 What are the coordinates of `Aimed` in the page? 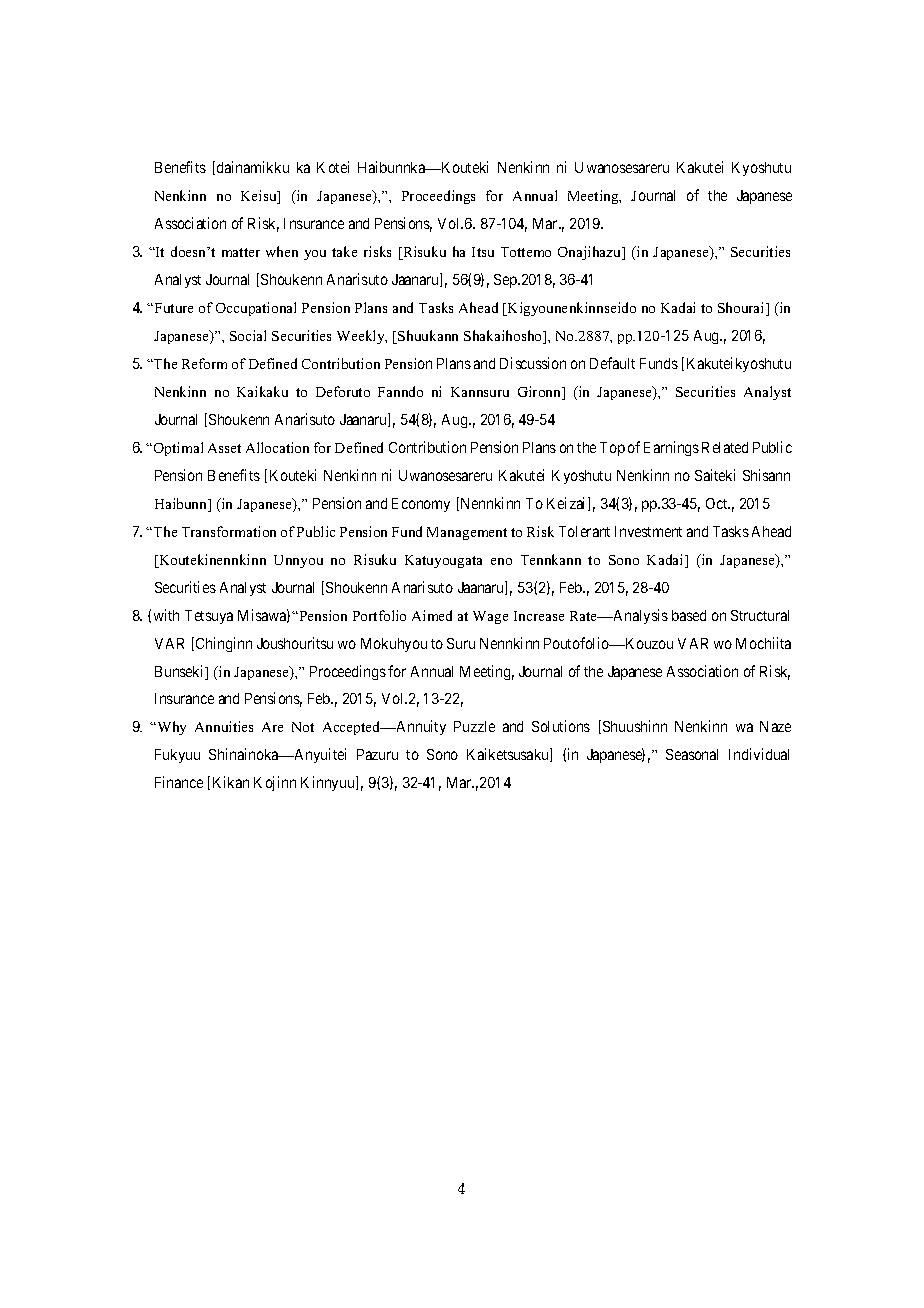 It's located at (432, 615).
